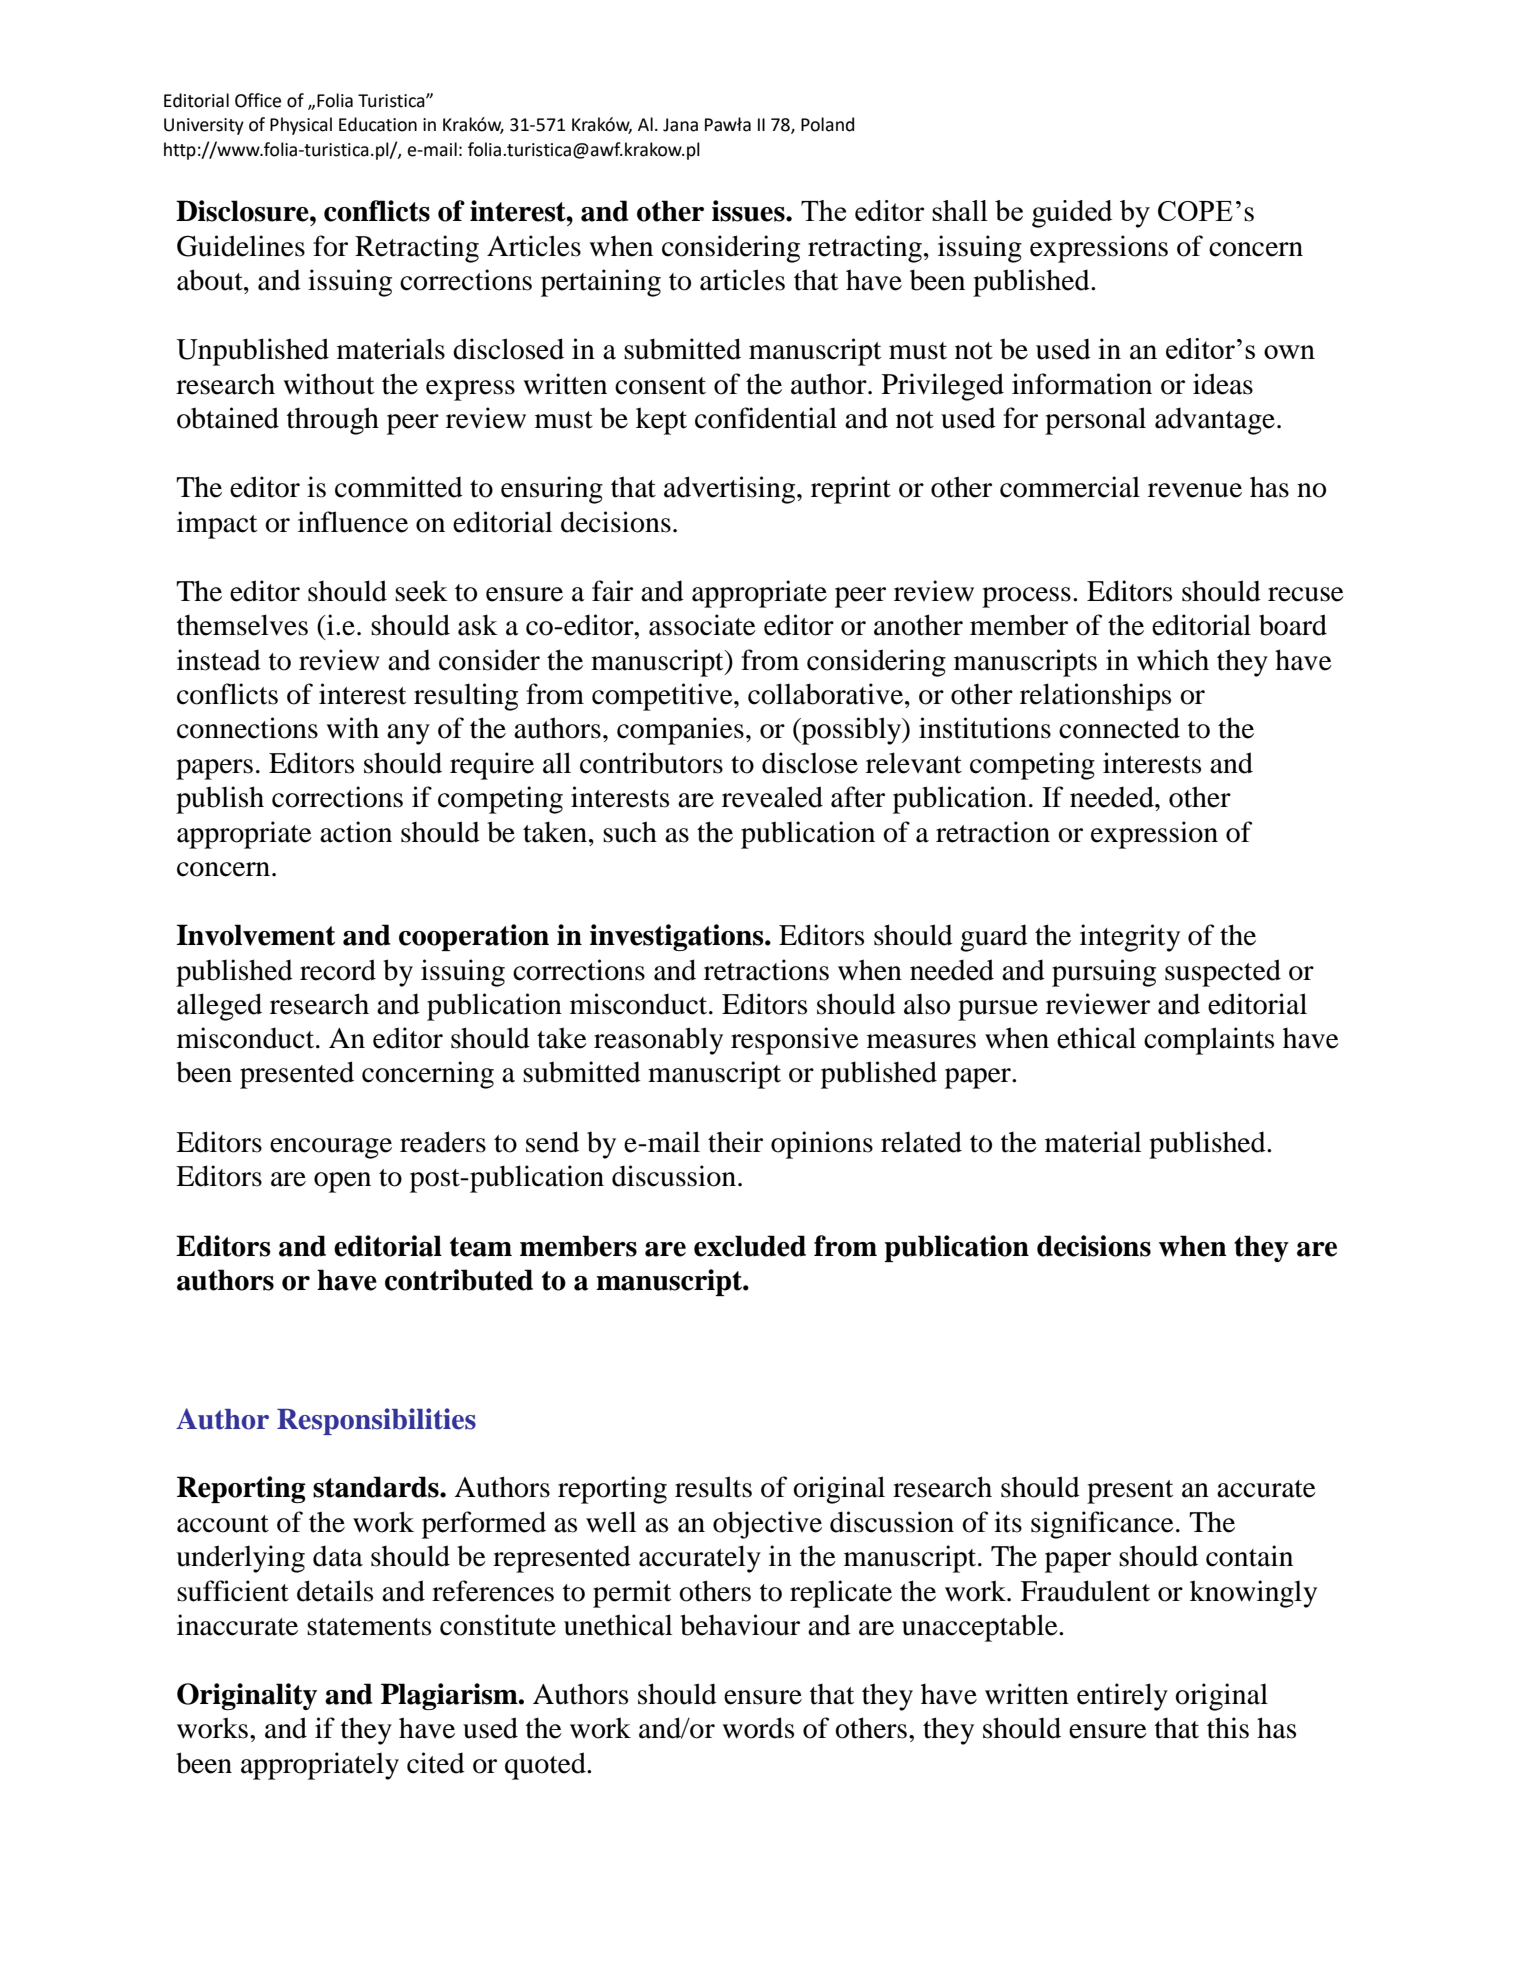  Describe the element at coordinates (353, 522) in the page. I see `influence` at that location.
